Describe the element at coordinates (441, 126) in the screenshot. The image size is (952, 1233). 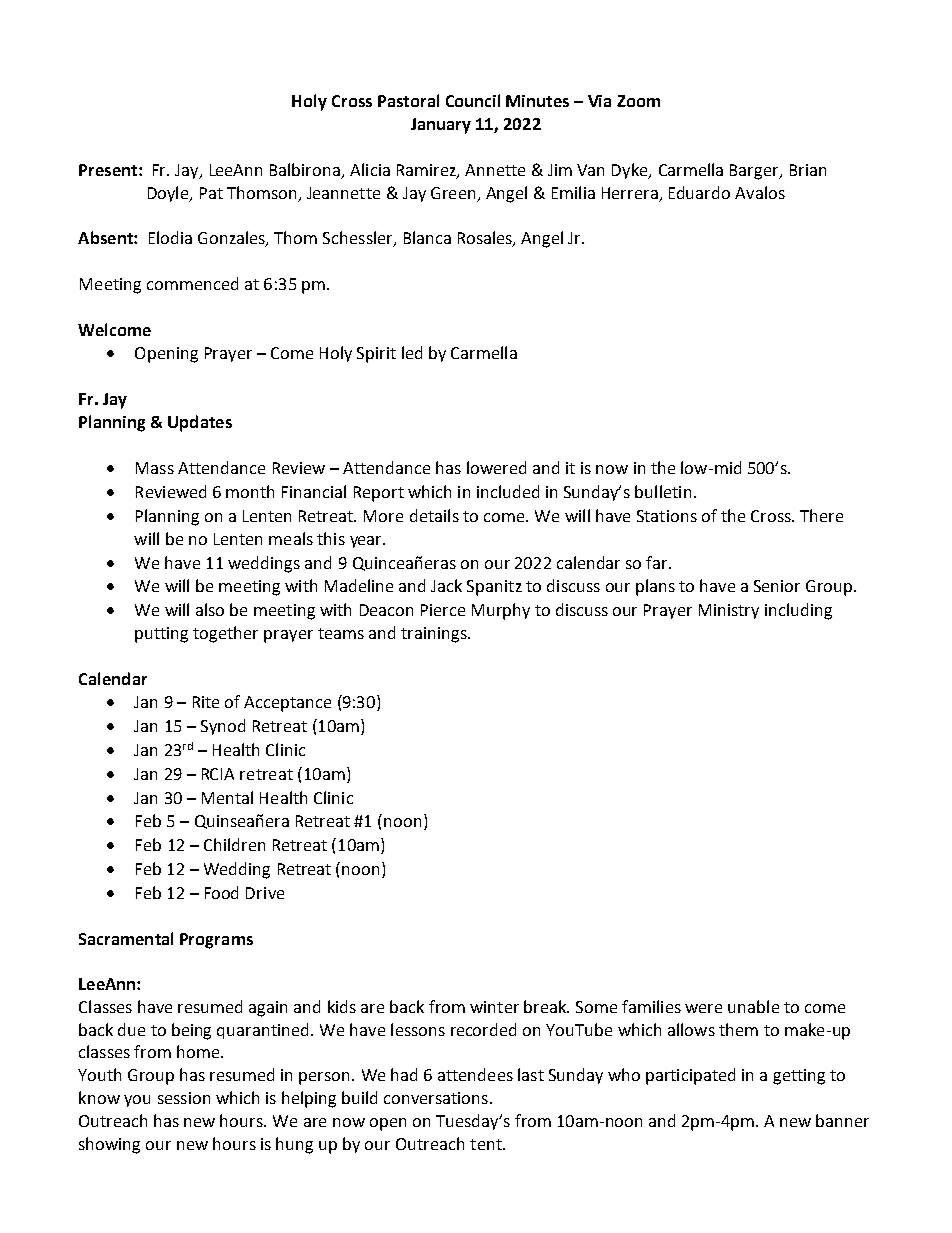
I see `January` at that location.
